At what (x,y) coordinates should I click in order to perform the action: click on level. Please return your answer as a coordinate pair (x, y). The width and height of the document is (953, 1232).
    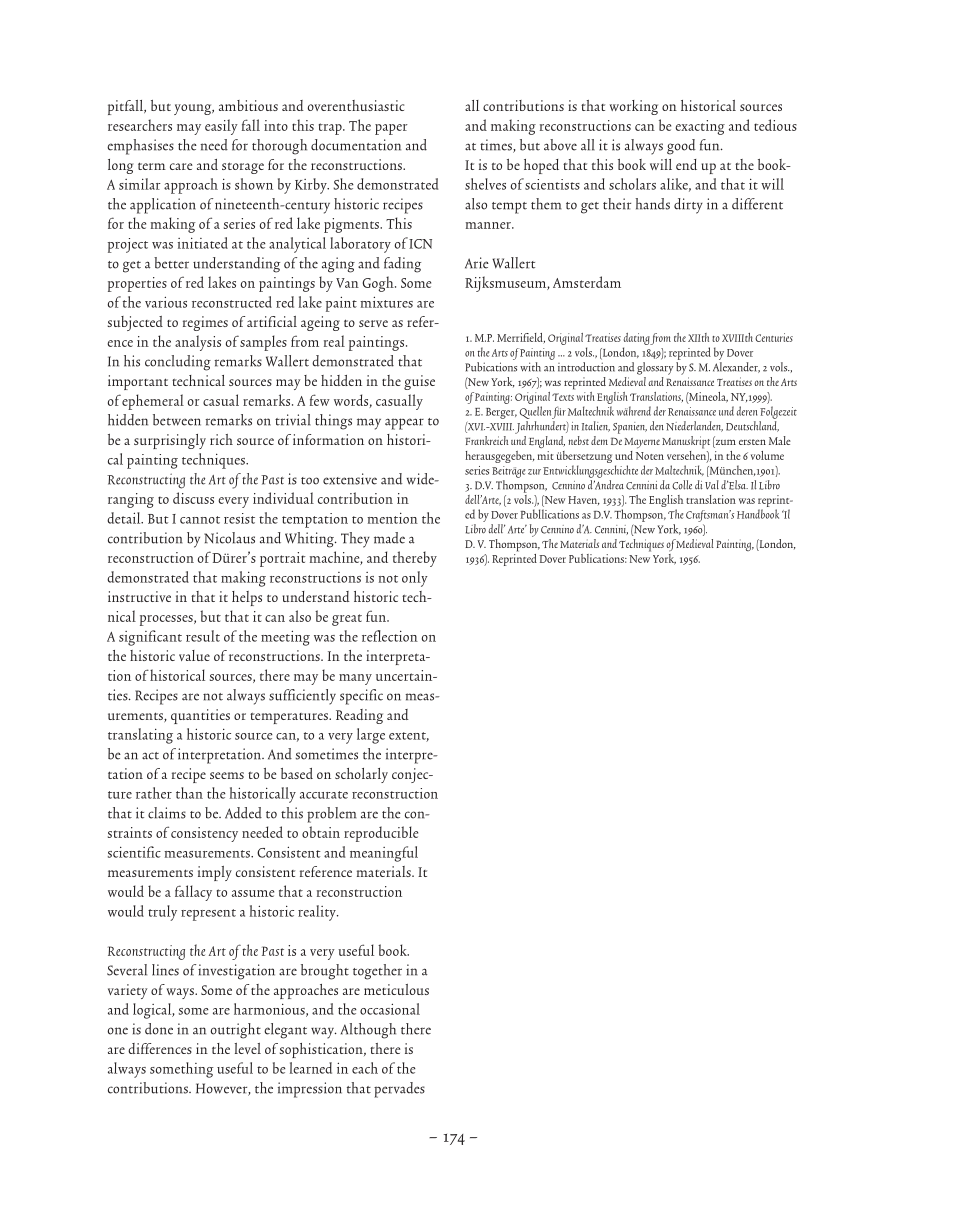
    Looking at the image, I should click on (248, 1048).
